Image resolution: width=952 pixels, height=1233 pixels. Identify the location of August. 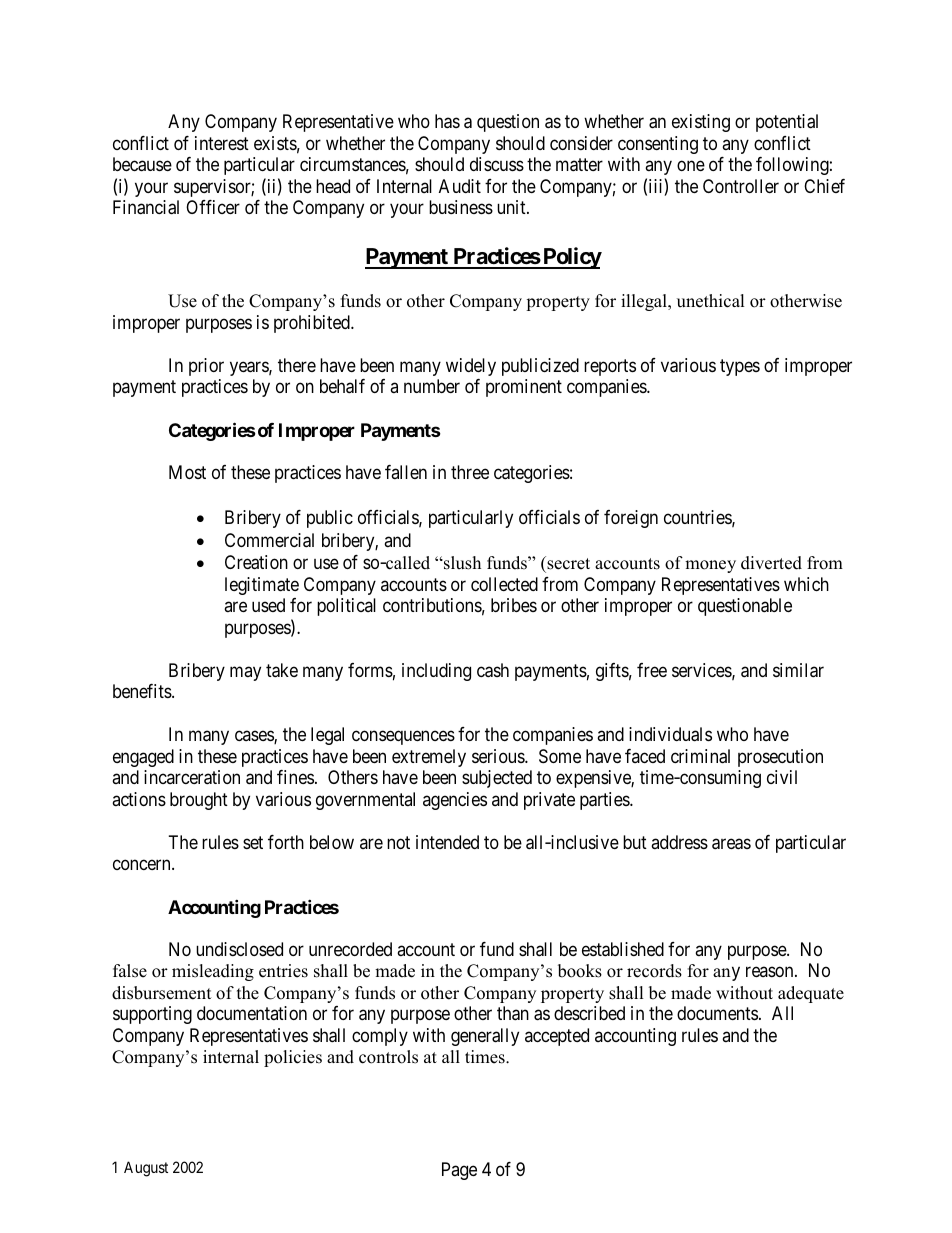
(146, 1169).
